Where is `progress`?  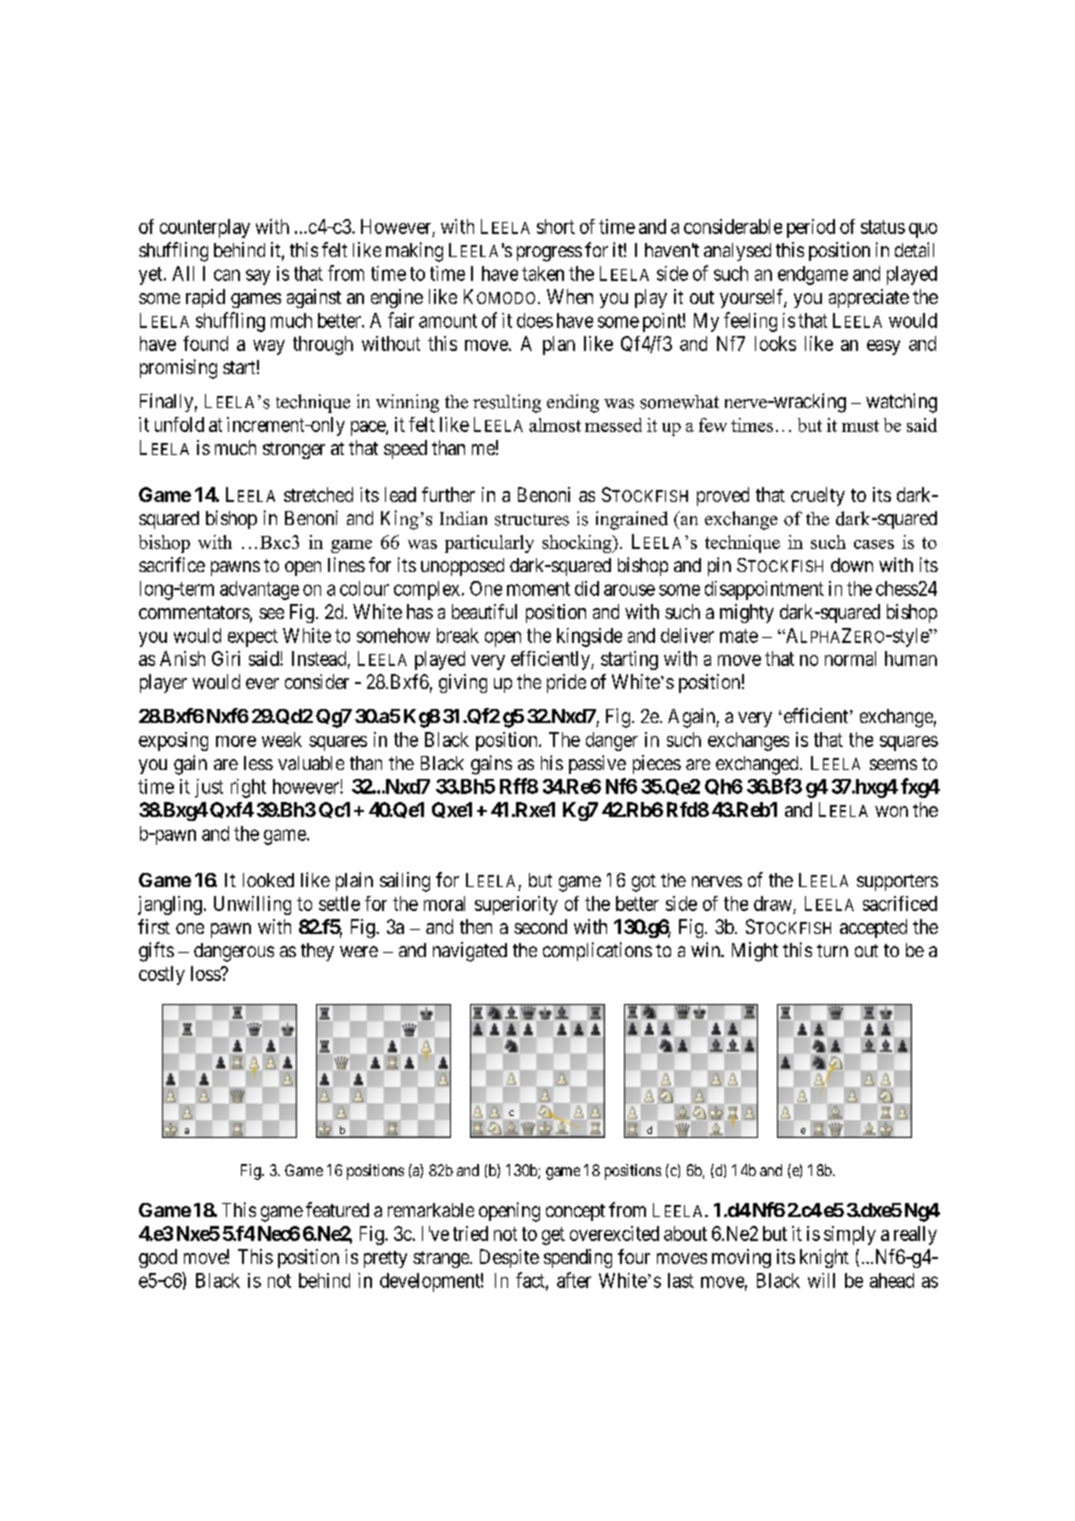
progress is located at coordinates (549, 254).
